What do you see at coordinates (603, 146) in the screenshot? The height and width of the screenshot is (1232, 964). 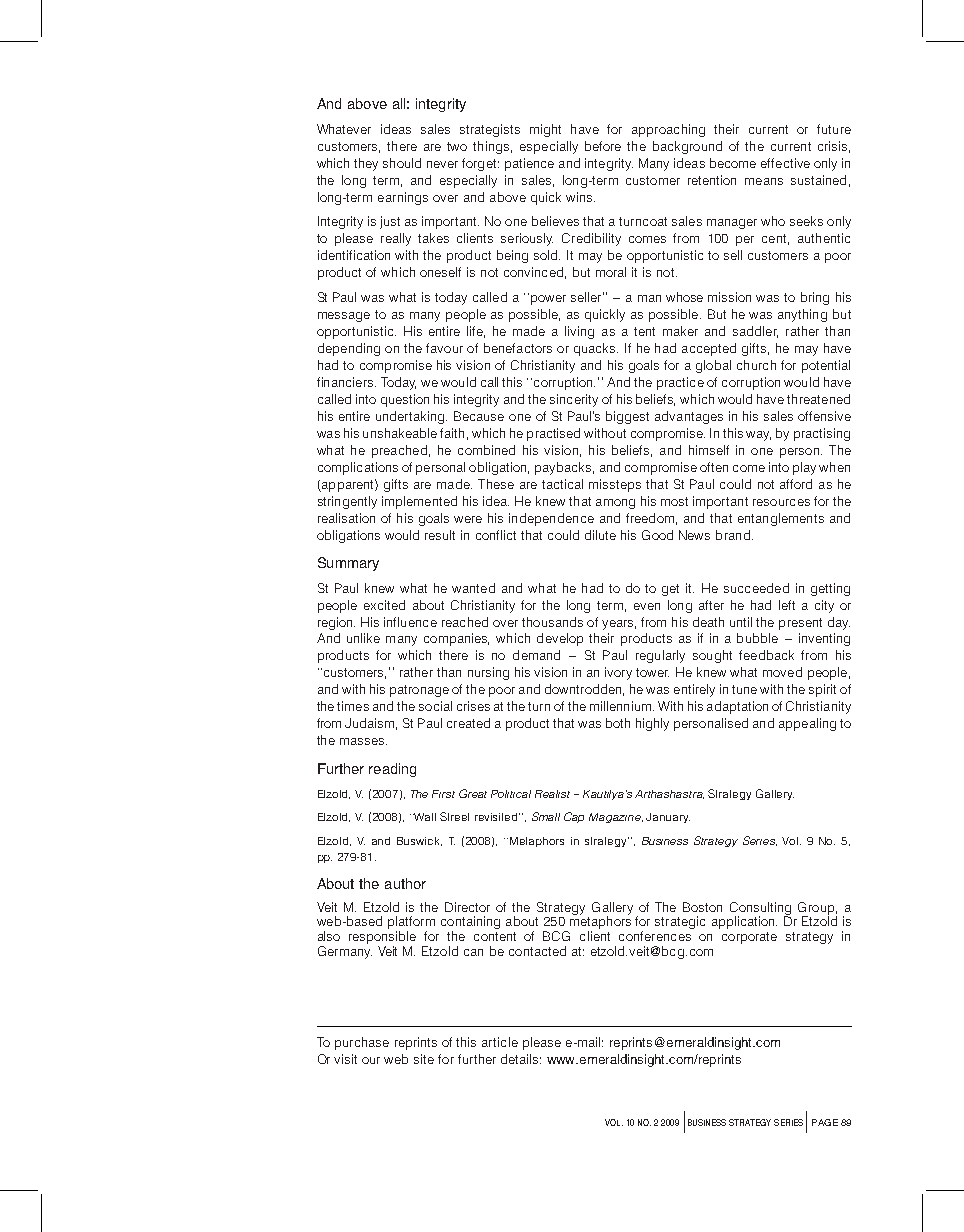 I see `before` at bounding box center [603, 146].
